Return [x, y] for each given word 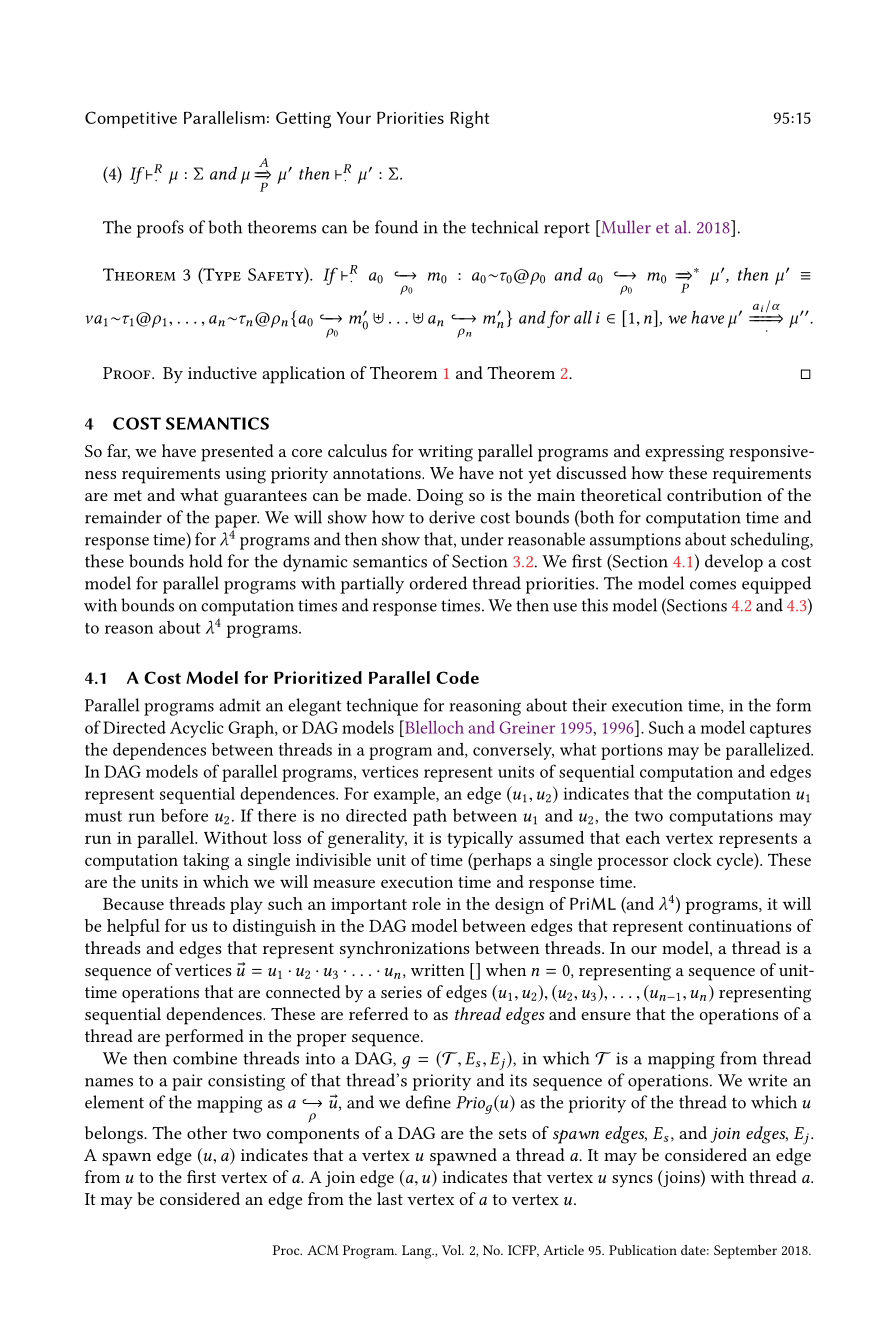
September [745, 1252]
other [207, 1132]
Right [470, 119]
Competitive [131, 119]
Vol [453, 1250]
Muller [625, 227]
